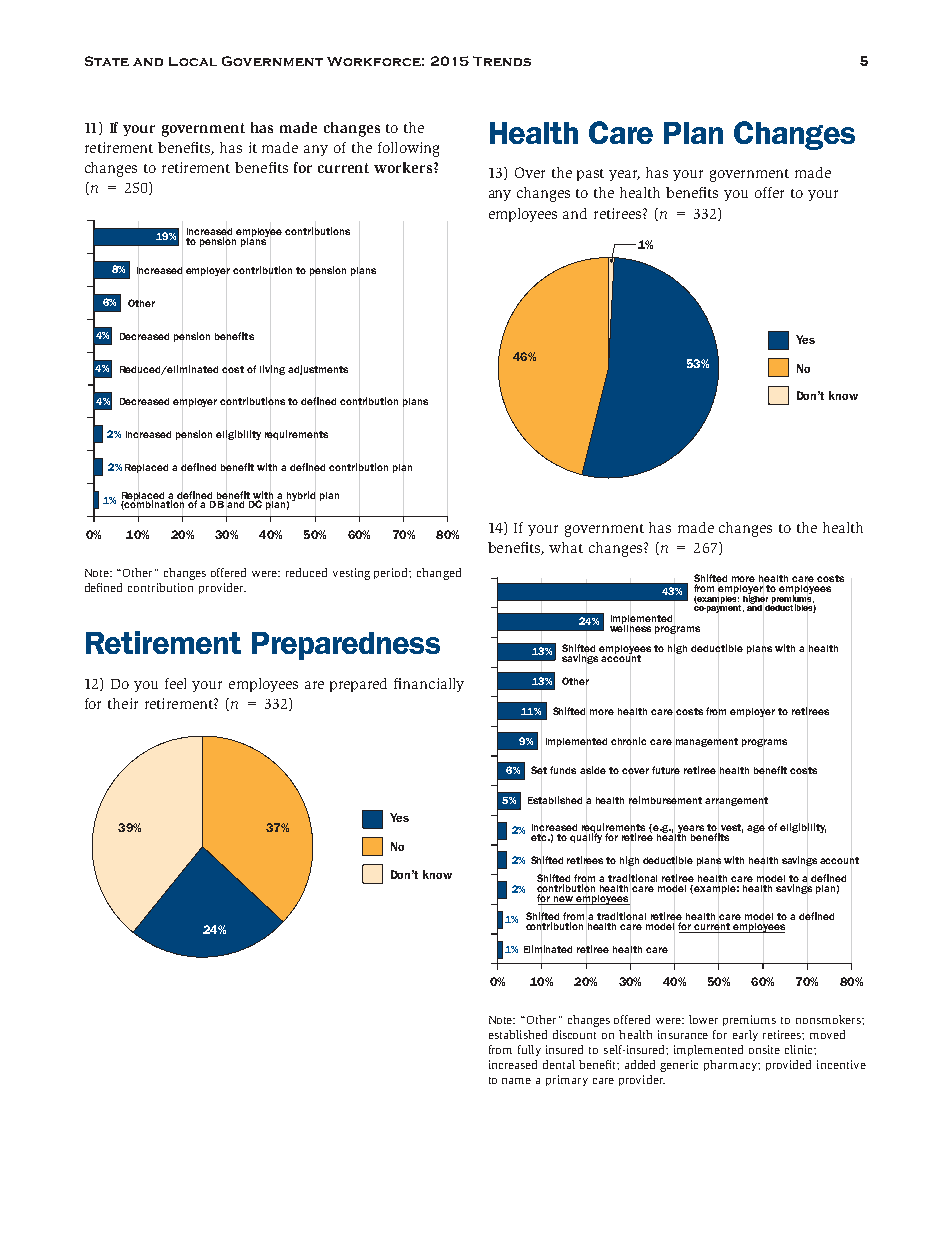 The image size is (952, 1233). Describe the element at coordinates (502, 61) in the page. I see `Trends` at that location.
